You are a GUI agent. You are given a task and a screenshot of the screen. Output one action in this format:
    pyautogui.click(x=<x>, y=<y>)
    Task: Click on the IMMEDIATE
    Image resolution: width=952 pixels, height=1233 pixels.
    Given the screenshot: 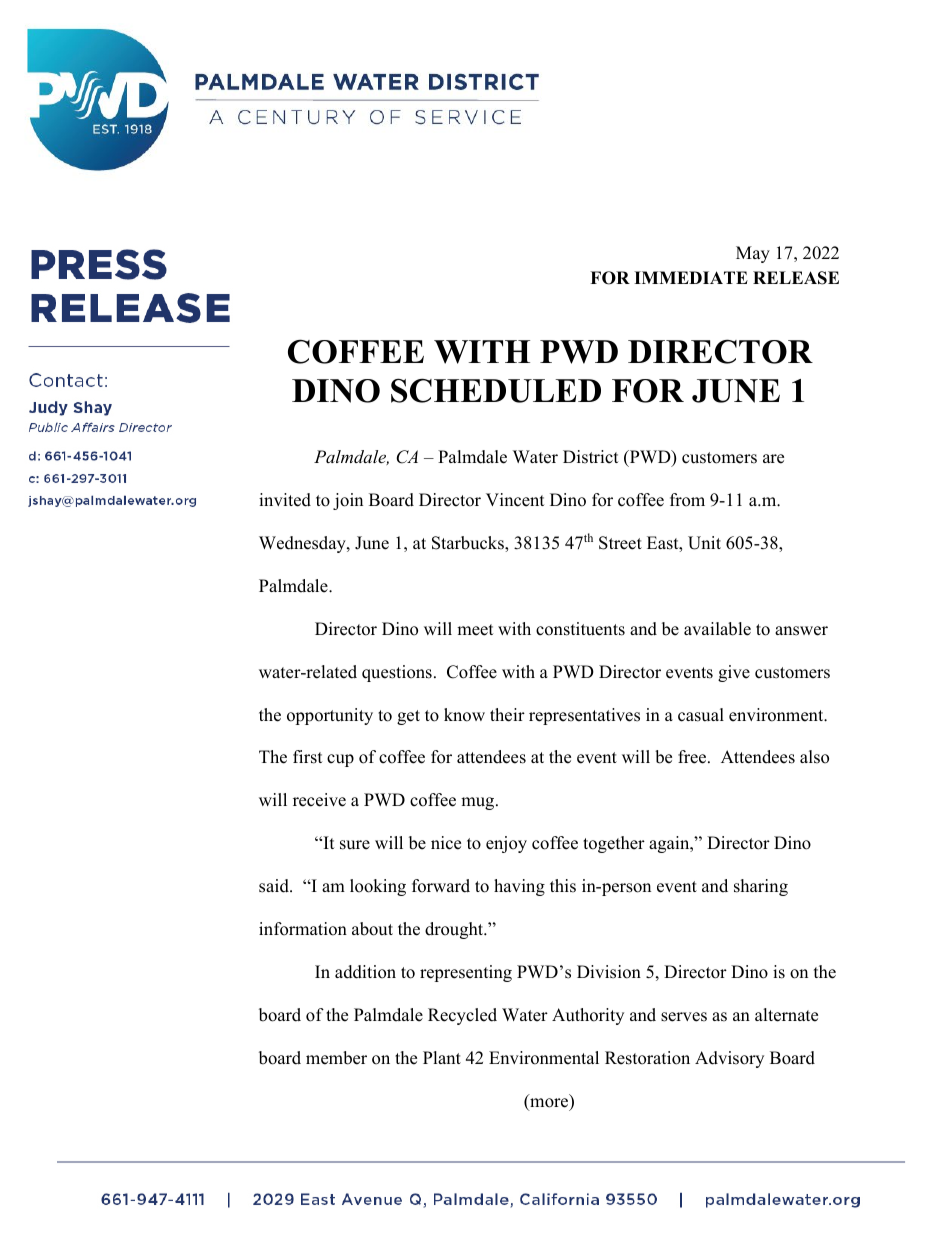 What is the action you would take?
    pyautogui.click(x=691, y=277)
